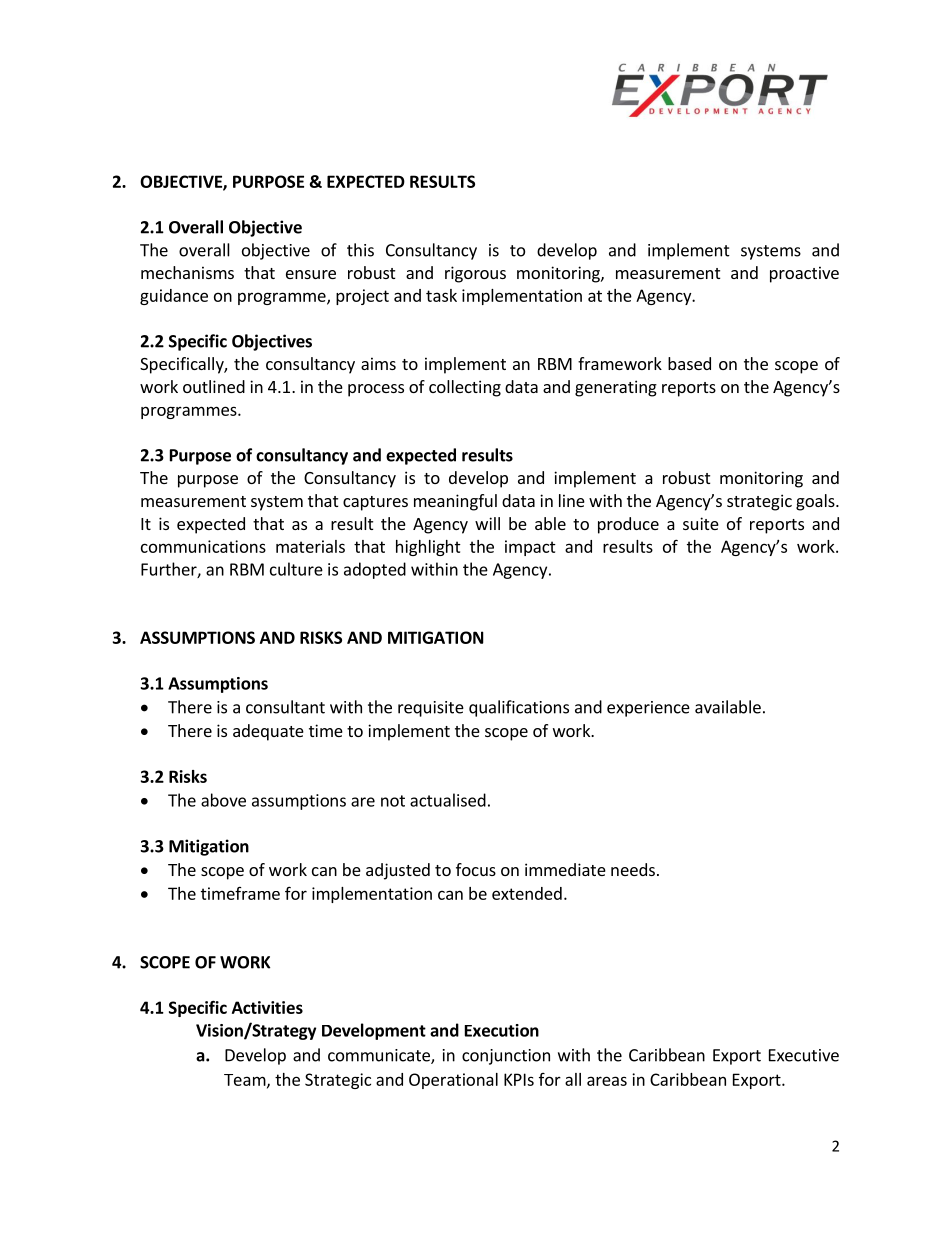  Describe the element at coordinates (804, 274) in the screenshot. I see `proactive` at that location.
